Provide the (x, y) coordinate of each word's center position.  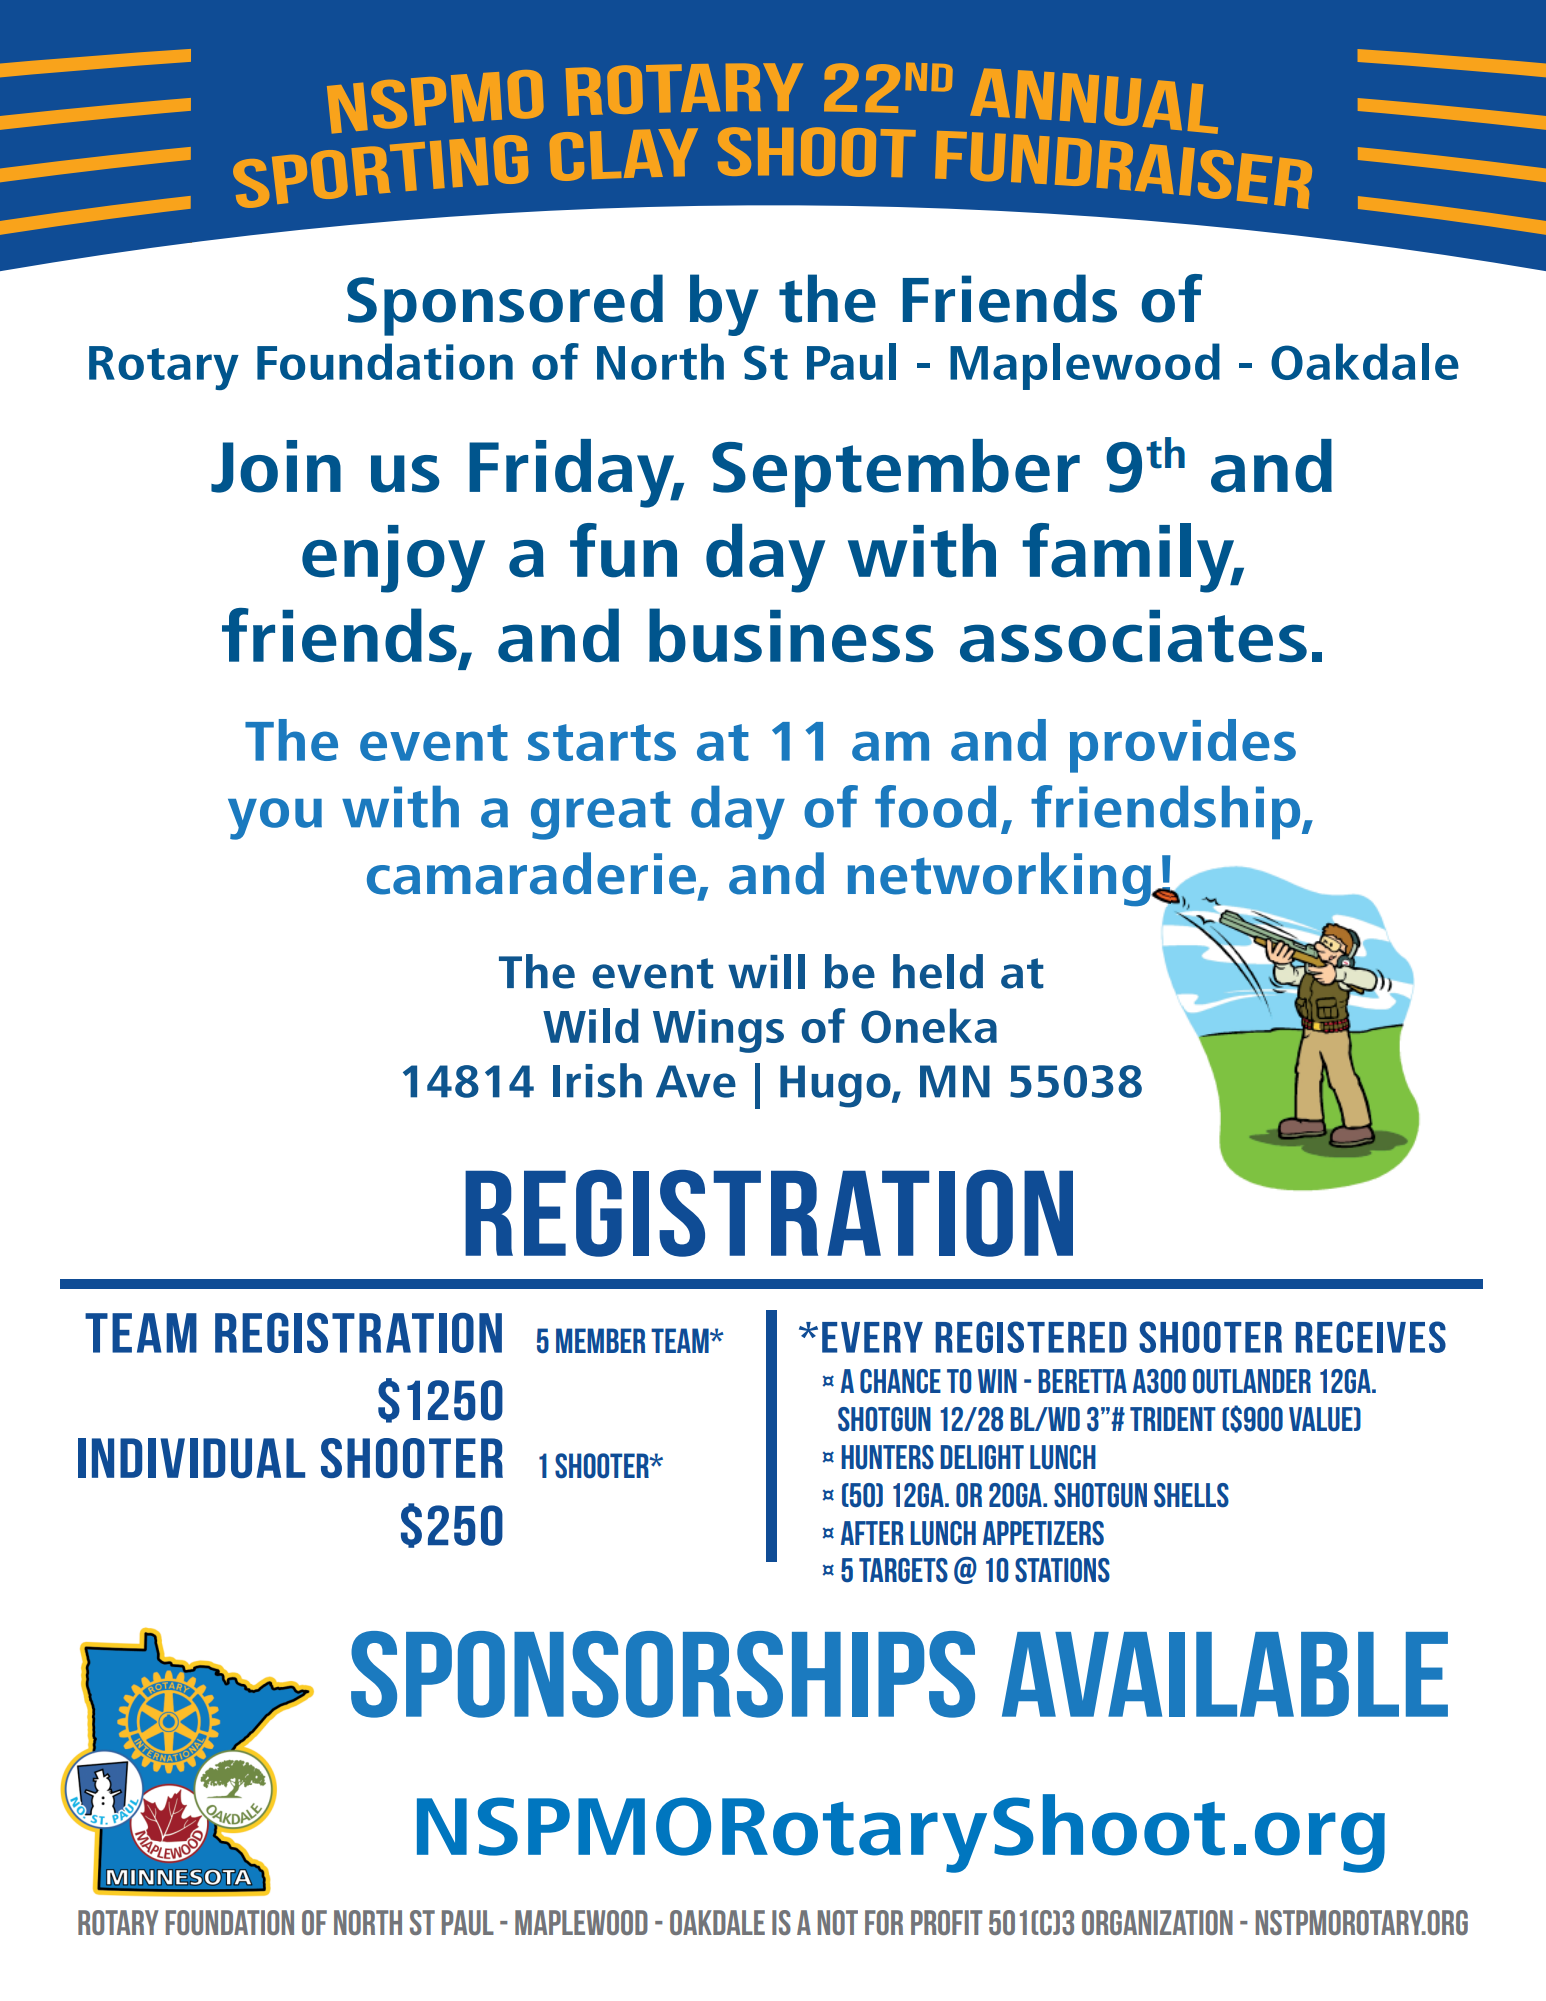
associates (1133, 636)
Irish (597, 1080)
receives (1371, 1337)
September (896, 473)
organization (1157, 1922)
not (838, 1922)
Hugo (836, 1086)
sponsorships (663, 1674)
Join (276, 466)
